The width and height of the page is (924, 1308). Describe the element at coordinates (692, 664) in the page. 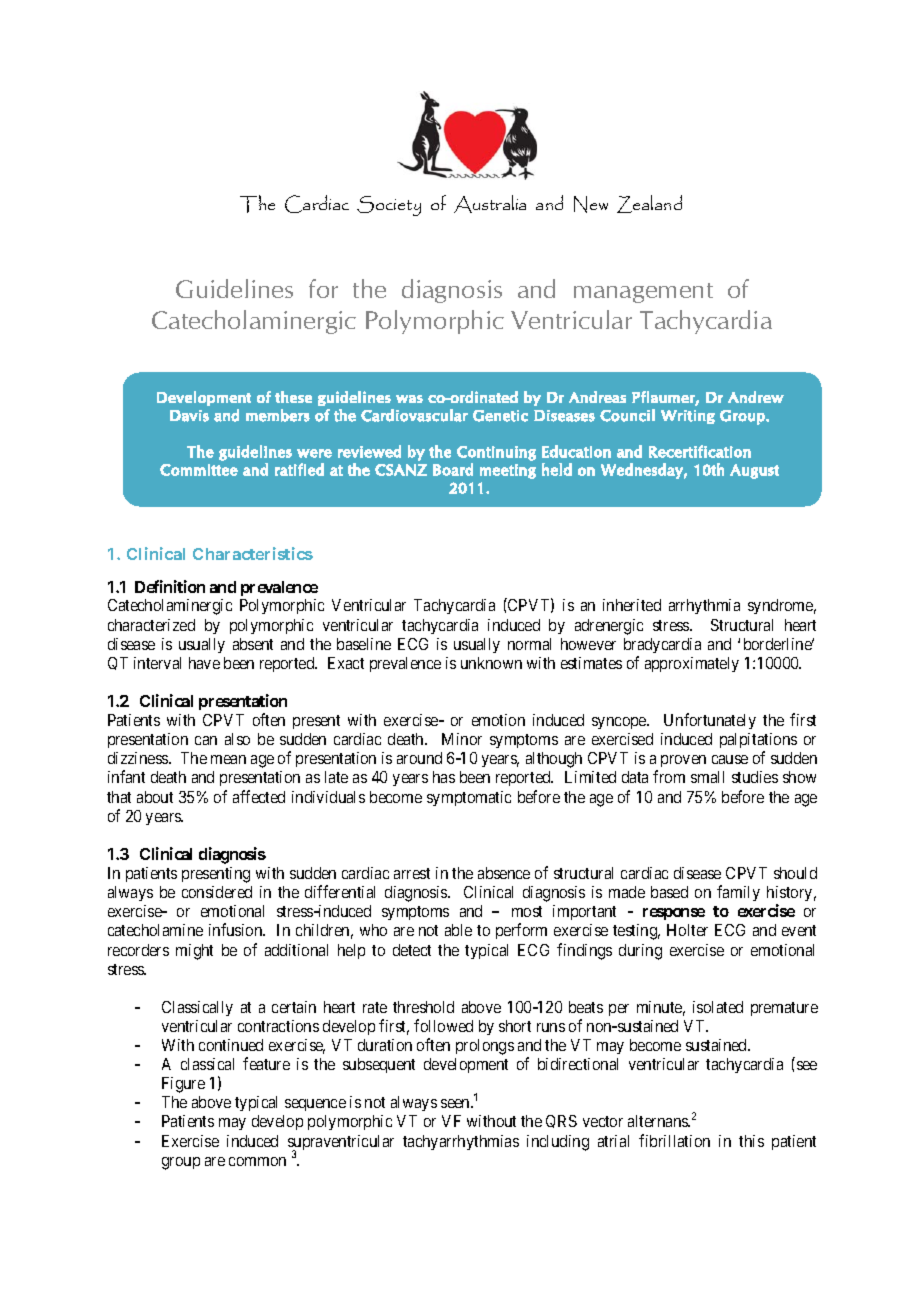

I see `approximately` at that location.
